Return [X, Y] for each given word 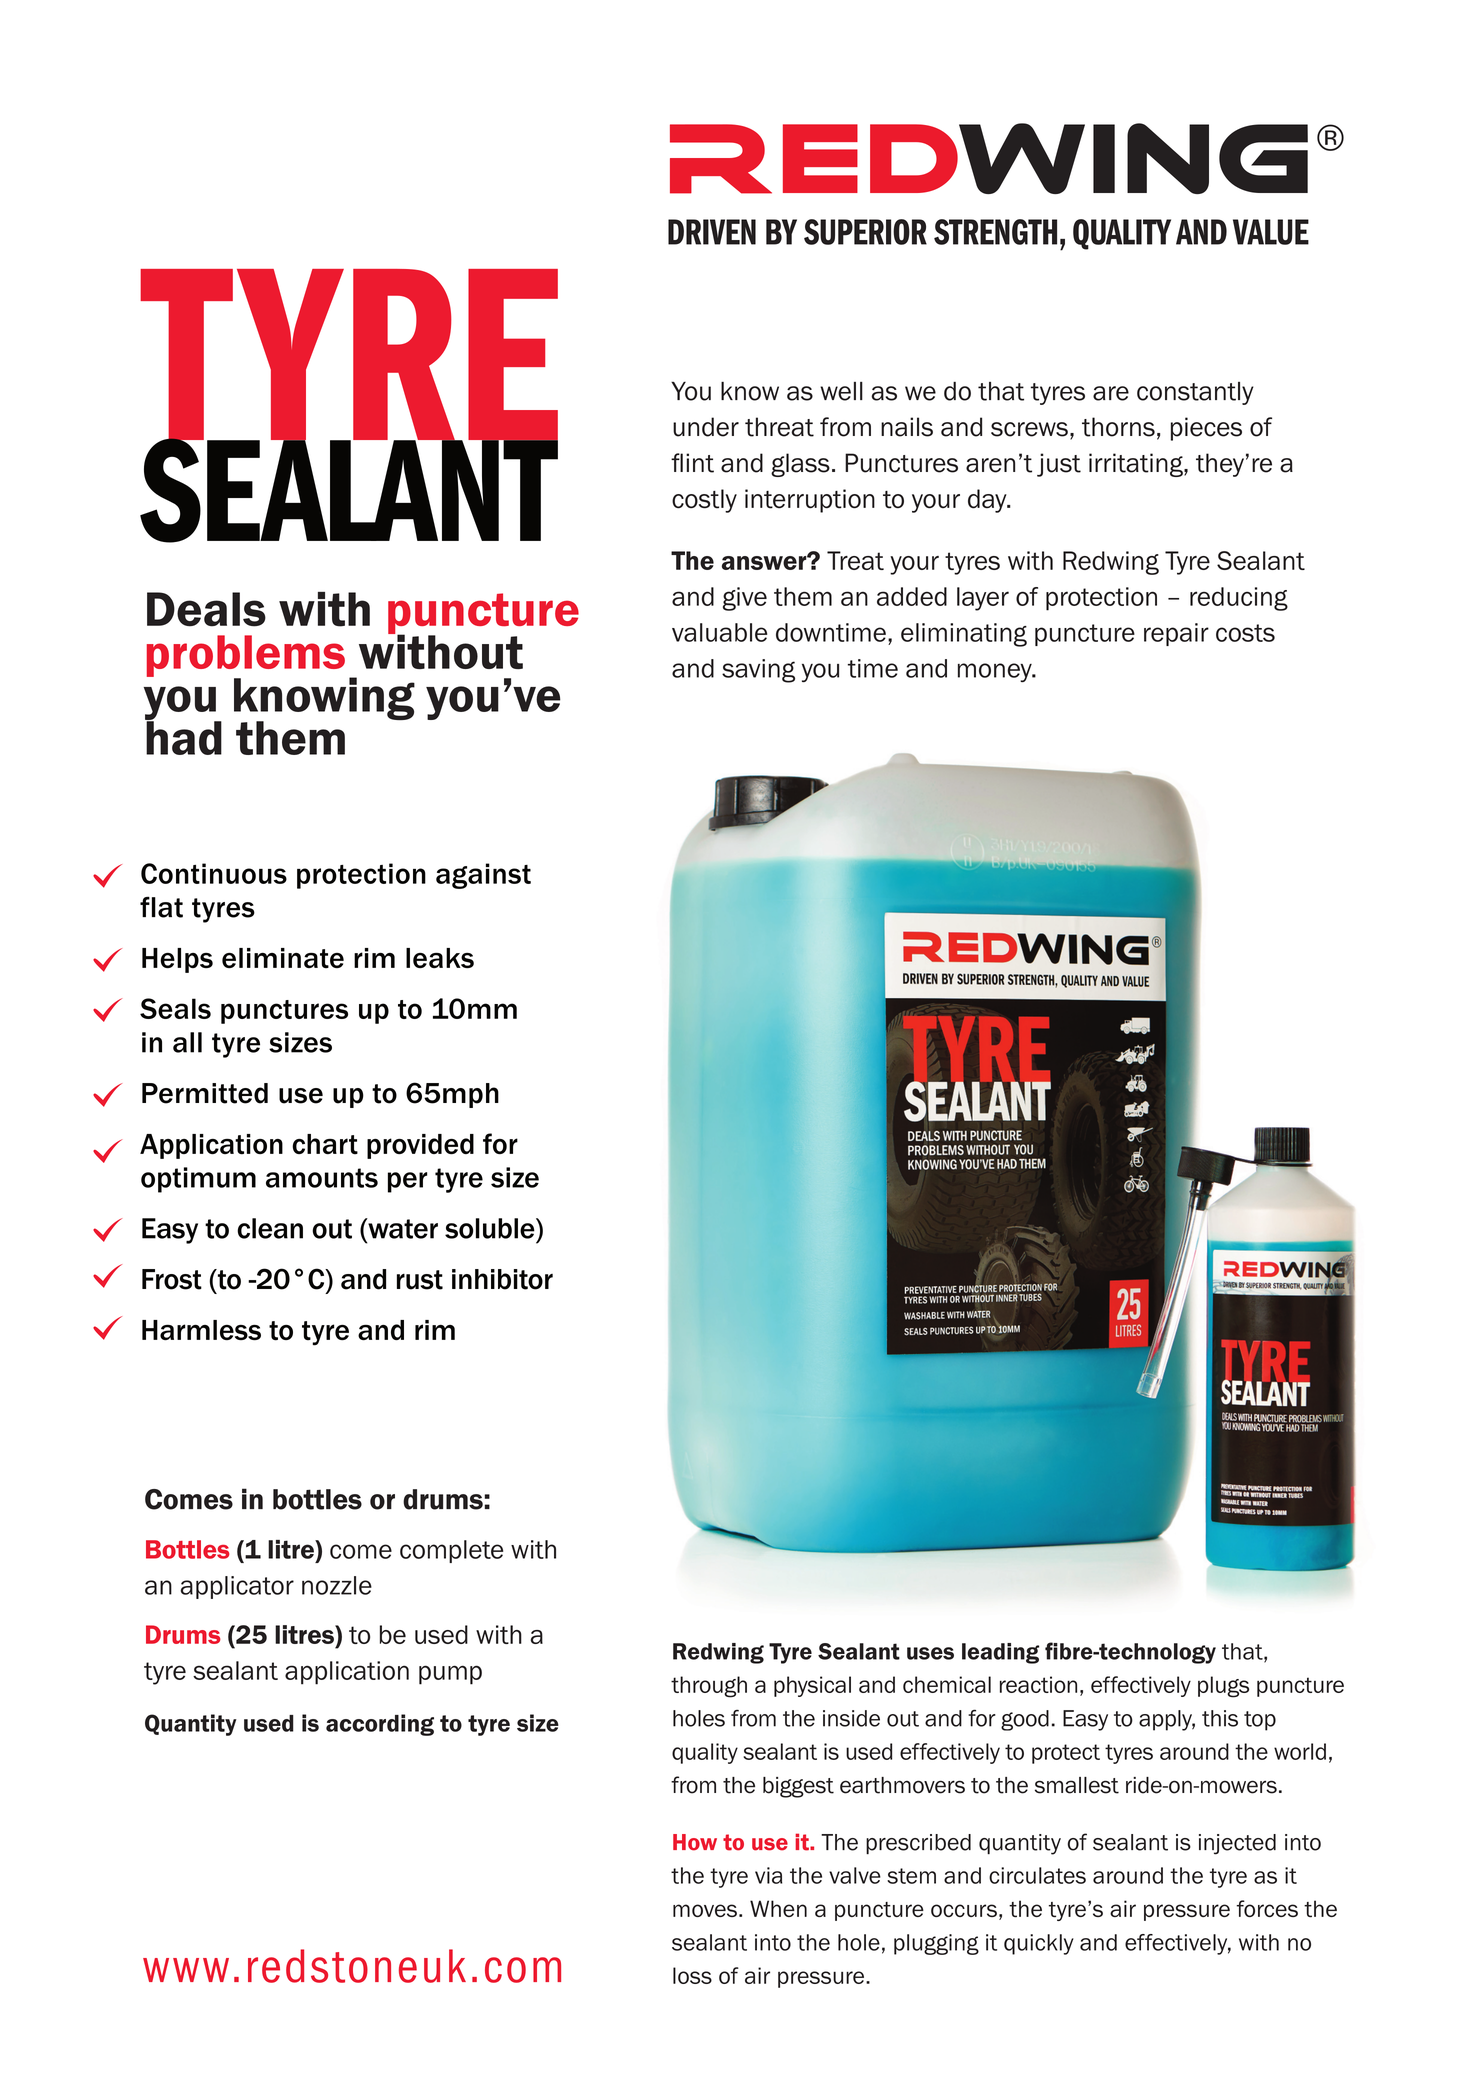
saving [758, 671]
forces [1267, 1908]
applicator [237, 1587]
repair [1176, 634]
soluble [491, 1228]
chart [325, 1144]
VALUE [1271, 232]
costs [1245, 633]
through [709, 1687]
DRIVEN [712, 232]
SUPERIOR [865, 232]
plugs [1223, 1687]
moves [705, 1910]
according [380, 1725]
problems [246, 657]
